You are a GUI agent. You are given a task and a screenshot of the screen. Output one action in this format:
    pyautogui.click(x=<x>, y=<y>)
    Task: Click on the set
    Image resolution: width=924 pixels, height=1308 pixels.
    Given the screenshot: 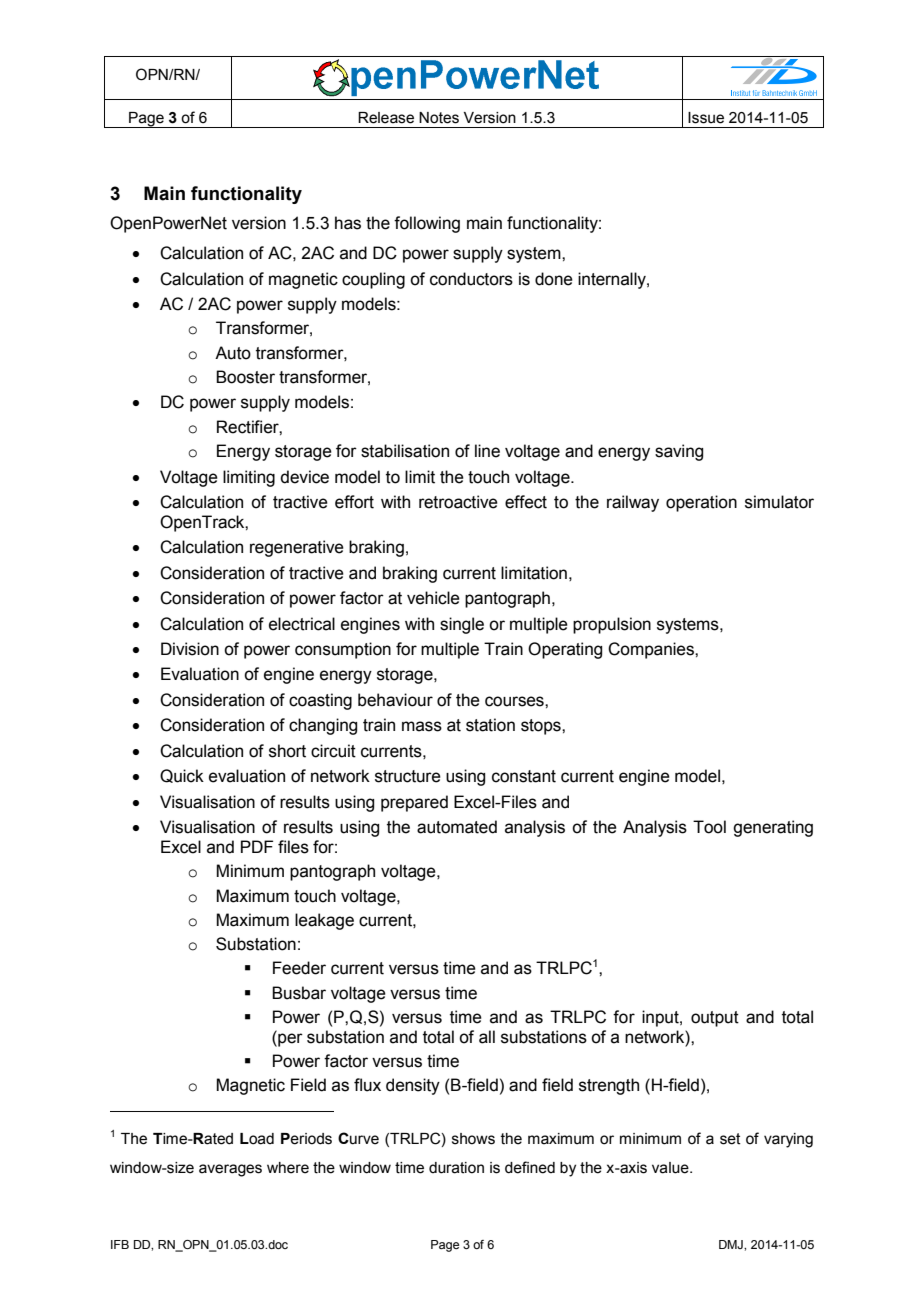 What is the action you would take?
    pyautogui.click(x=730, y=1139)
